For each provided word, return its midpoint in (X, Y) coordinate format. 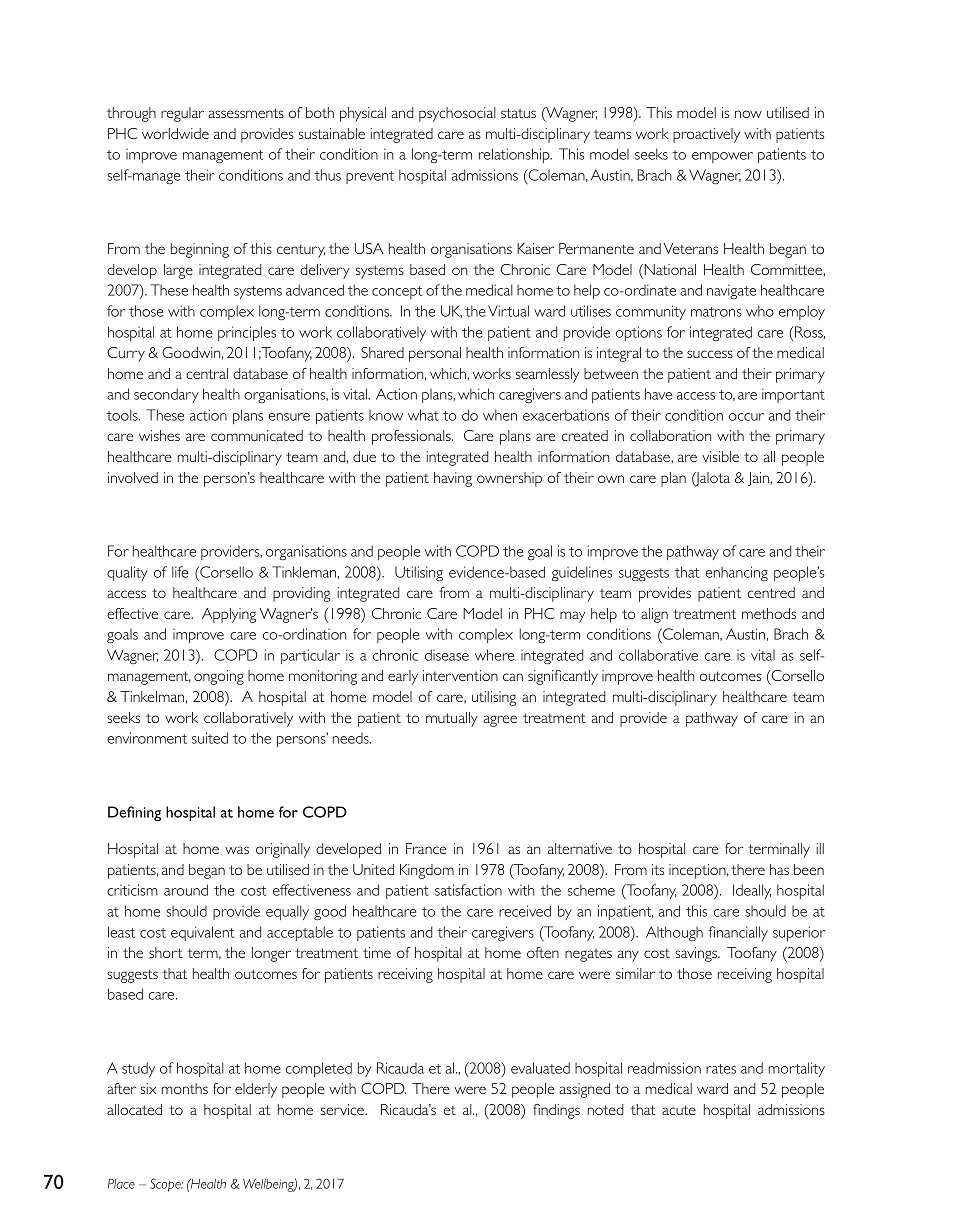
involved (133, 477)
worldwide (175, 133)
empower (722, 157)
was (237, 850)
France (426, 848)
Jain (759, 479)
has (779, 869)
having (453, 479)
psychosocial (457, 114)
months (184, 1088)
